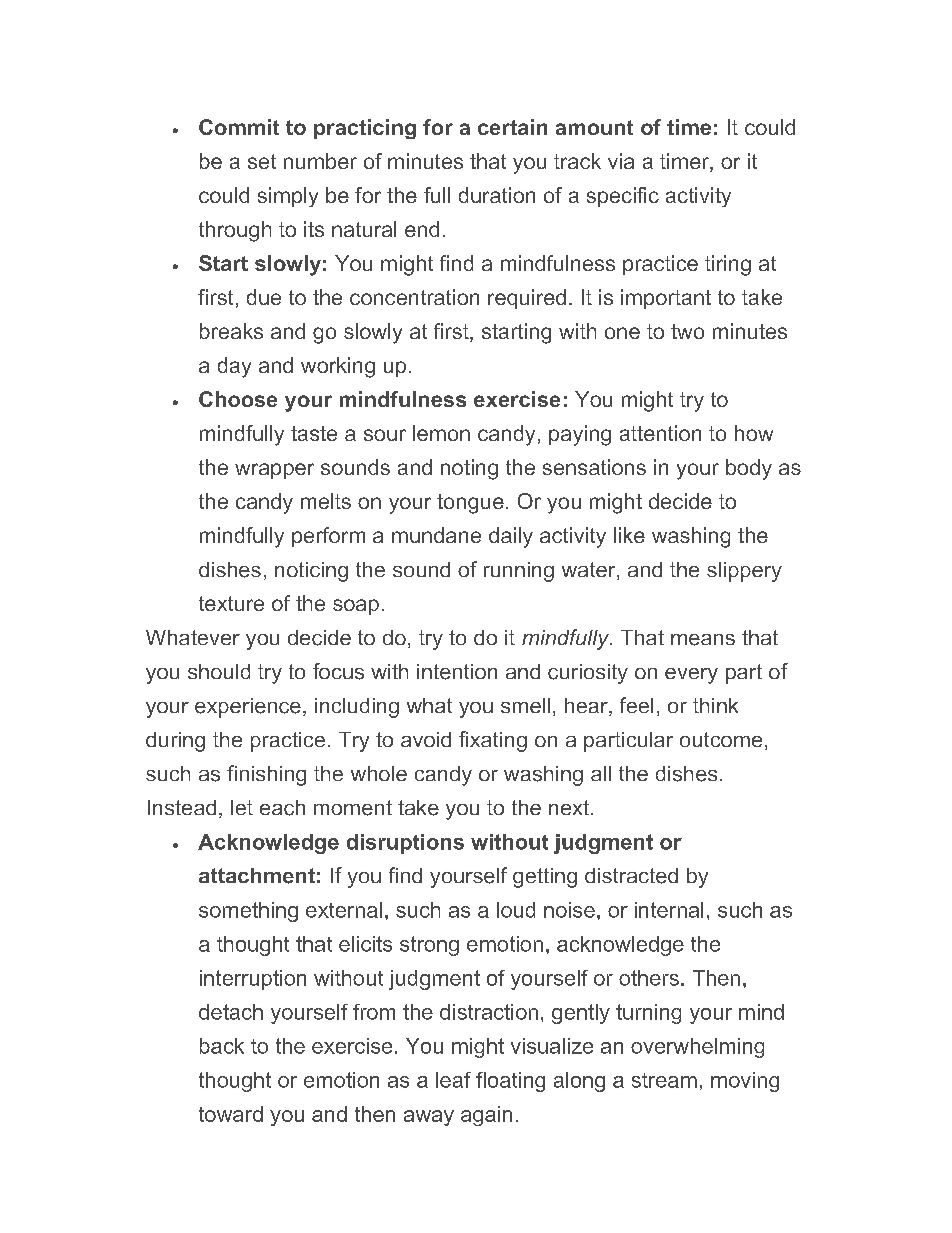 Image resolution: width=952 pixels, height=1233 pixels. Describe the element at coordinates (231, 1114) in the screenshot. I see `toward` at that location.
